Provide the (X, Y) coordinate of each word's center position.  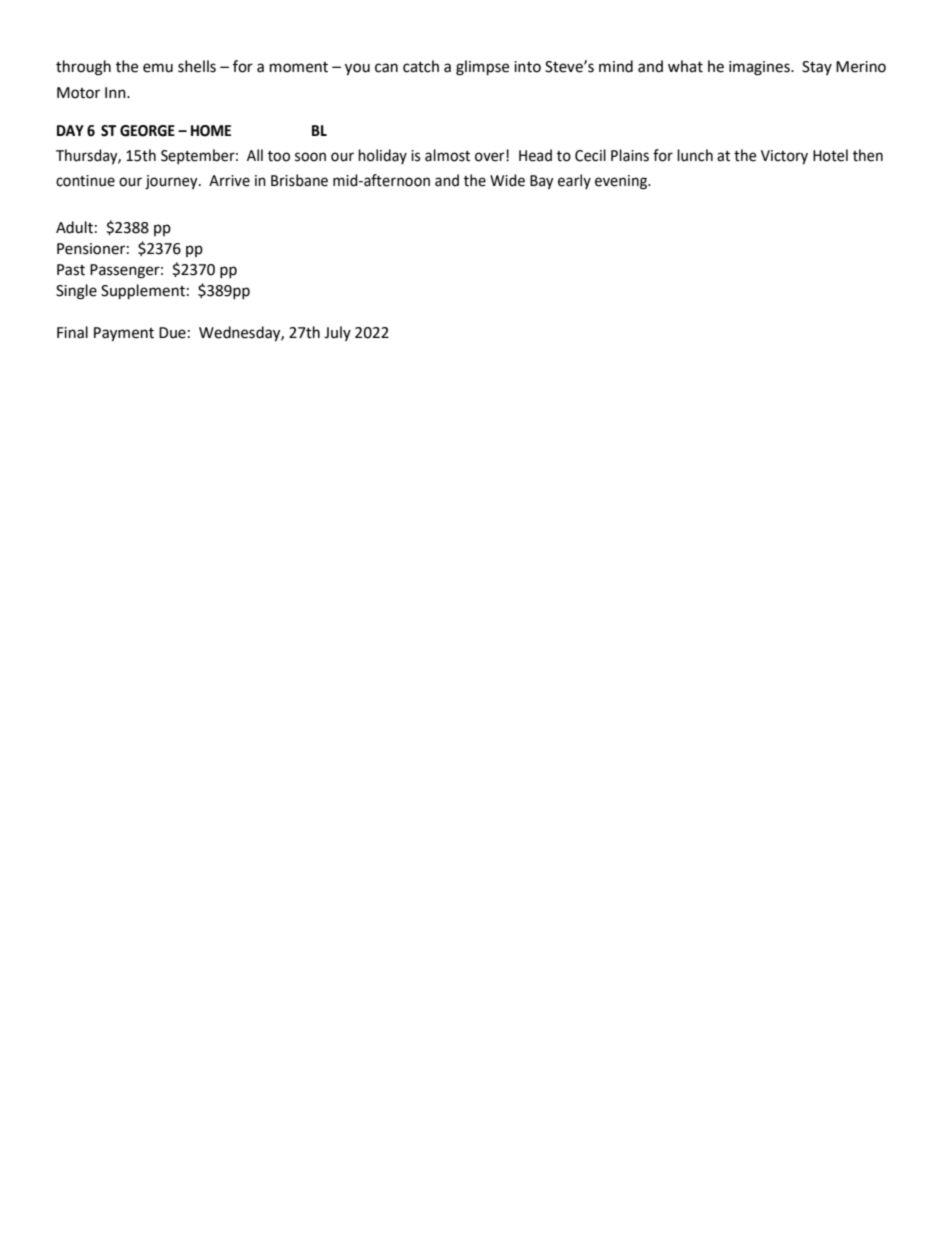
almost (447, 155)
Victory (784, 157)
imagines (760, 68)
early (574, 181)
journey (172, 182)
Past (71, 270)
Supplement (143, 292)
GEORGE (147, 131)
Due (172, 333)
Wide (507, 180)
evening (622, 182)
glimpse (482, 68)
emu (158, 68)
